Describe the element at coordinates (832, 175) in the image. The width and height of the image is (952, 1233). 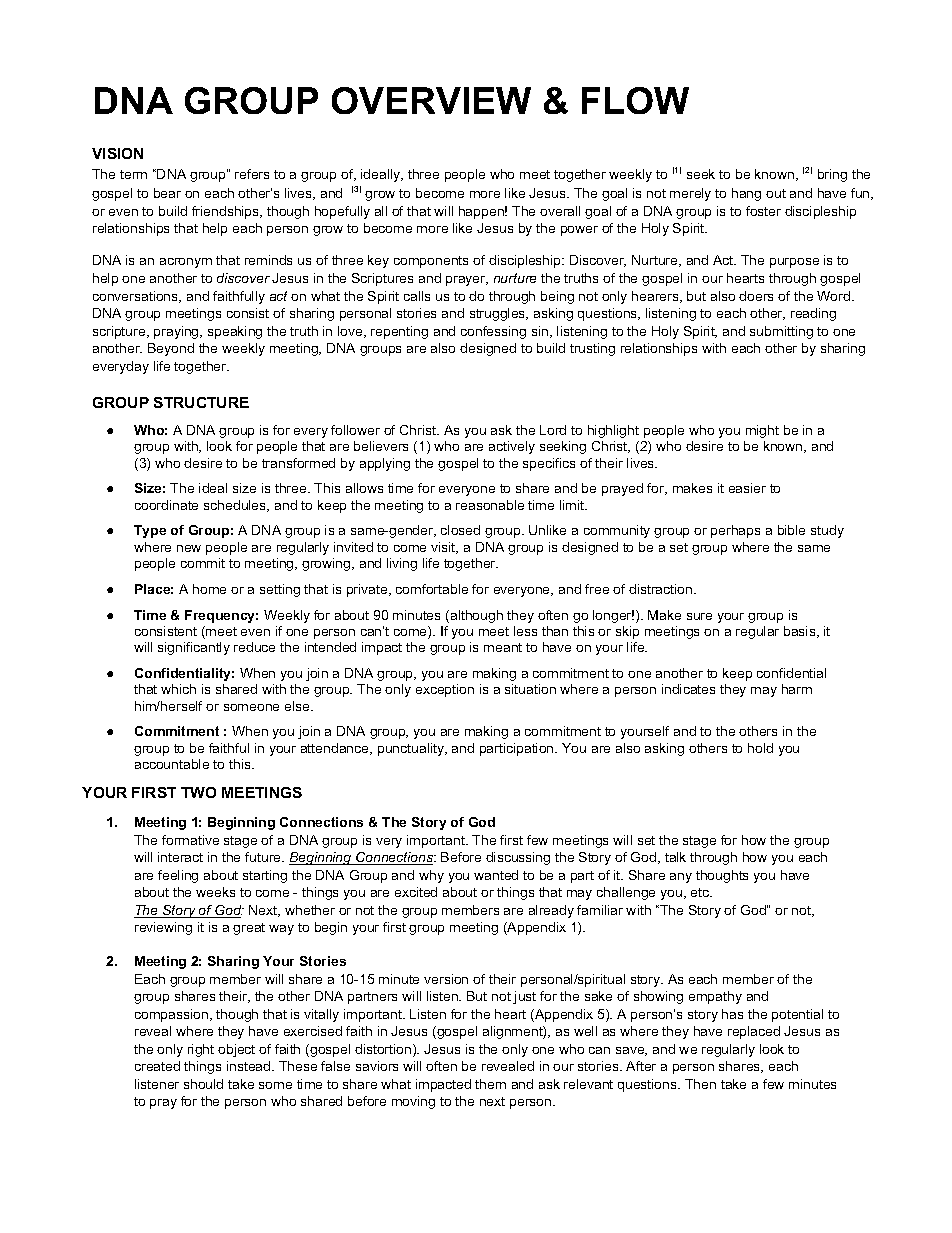
I see `bring` at that location.
